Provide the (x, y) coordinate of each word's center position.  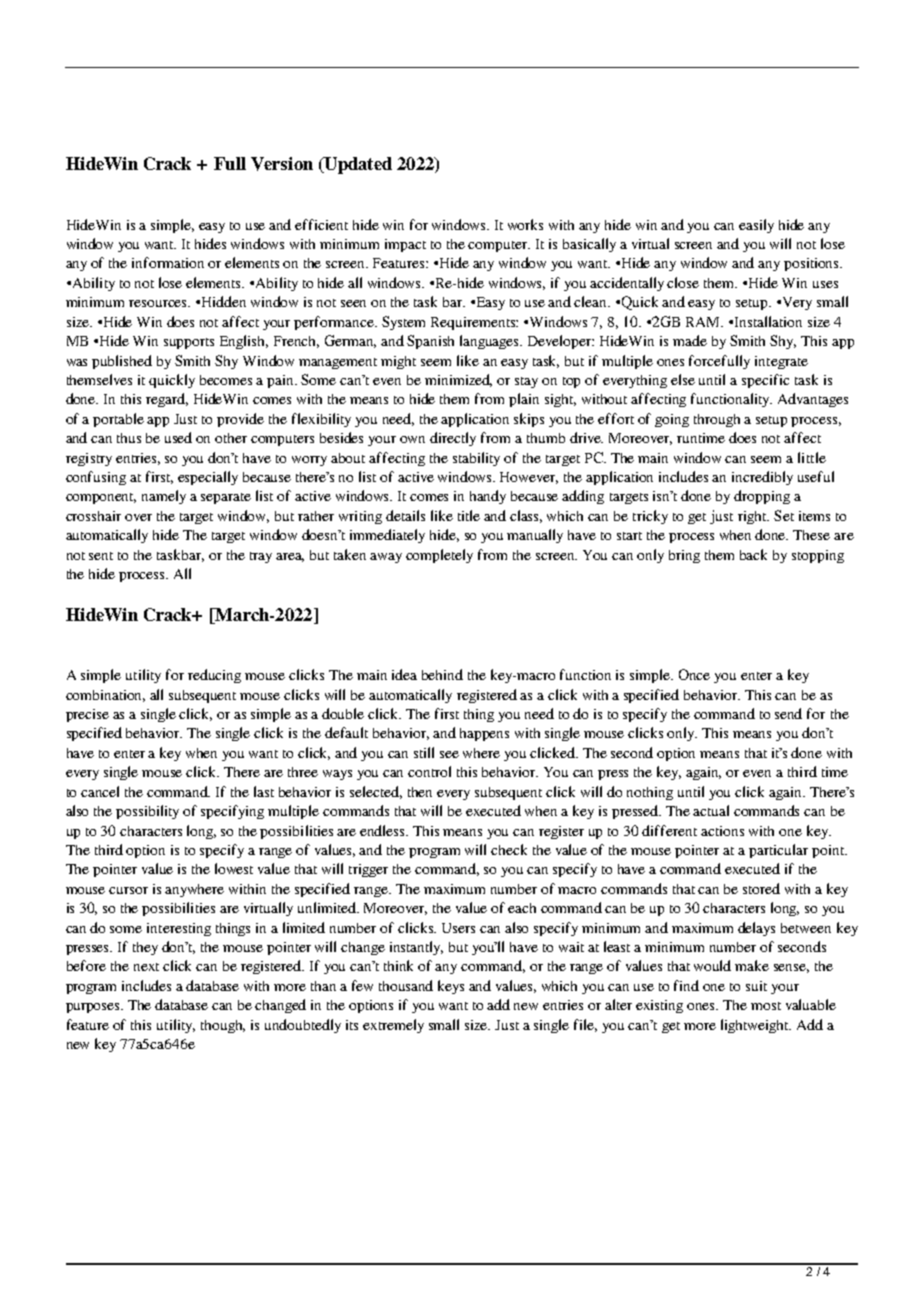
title (469, 515)
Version (282, 164)
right (753, 517)
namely (164, 497)
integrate (781, 362)
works (525, 224)
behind (442, 674)
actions (722, 831)
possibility (147, 812)
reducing (214, 676)
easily (756, 226)
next (146, 967)
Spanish (430, 342)
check (509, 849)
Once (694, 674)
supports (189, 343)
